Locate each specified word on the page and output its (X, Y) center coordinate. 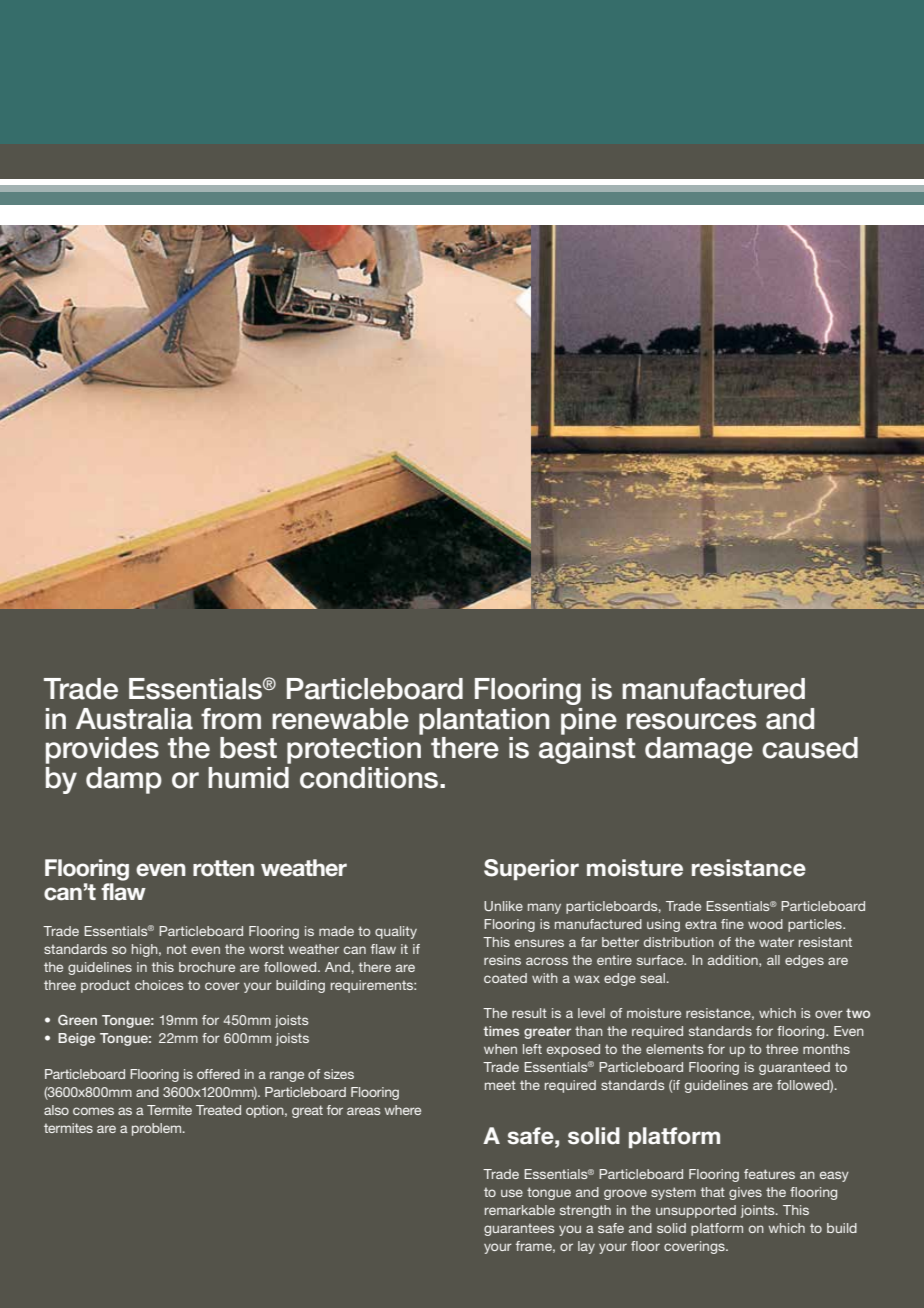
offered (218, 1074)
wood (765, 924)
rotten (223, 868)
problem (158, 1129)
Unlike (503, 906)
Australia (134, 719)
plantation (484, 721)
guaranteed (794, 1068)
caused (810, 748)
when (500, 1049)
